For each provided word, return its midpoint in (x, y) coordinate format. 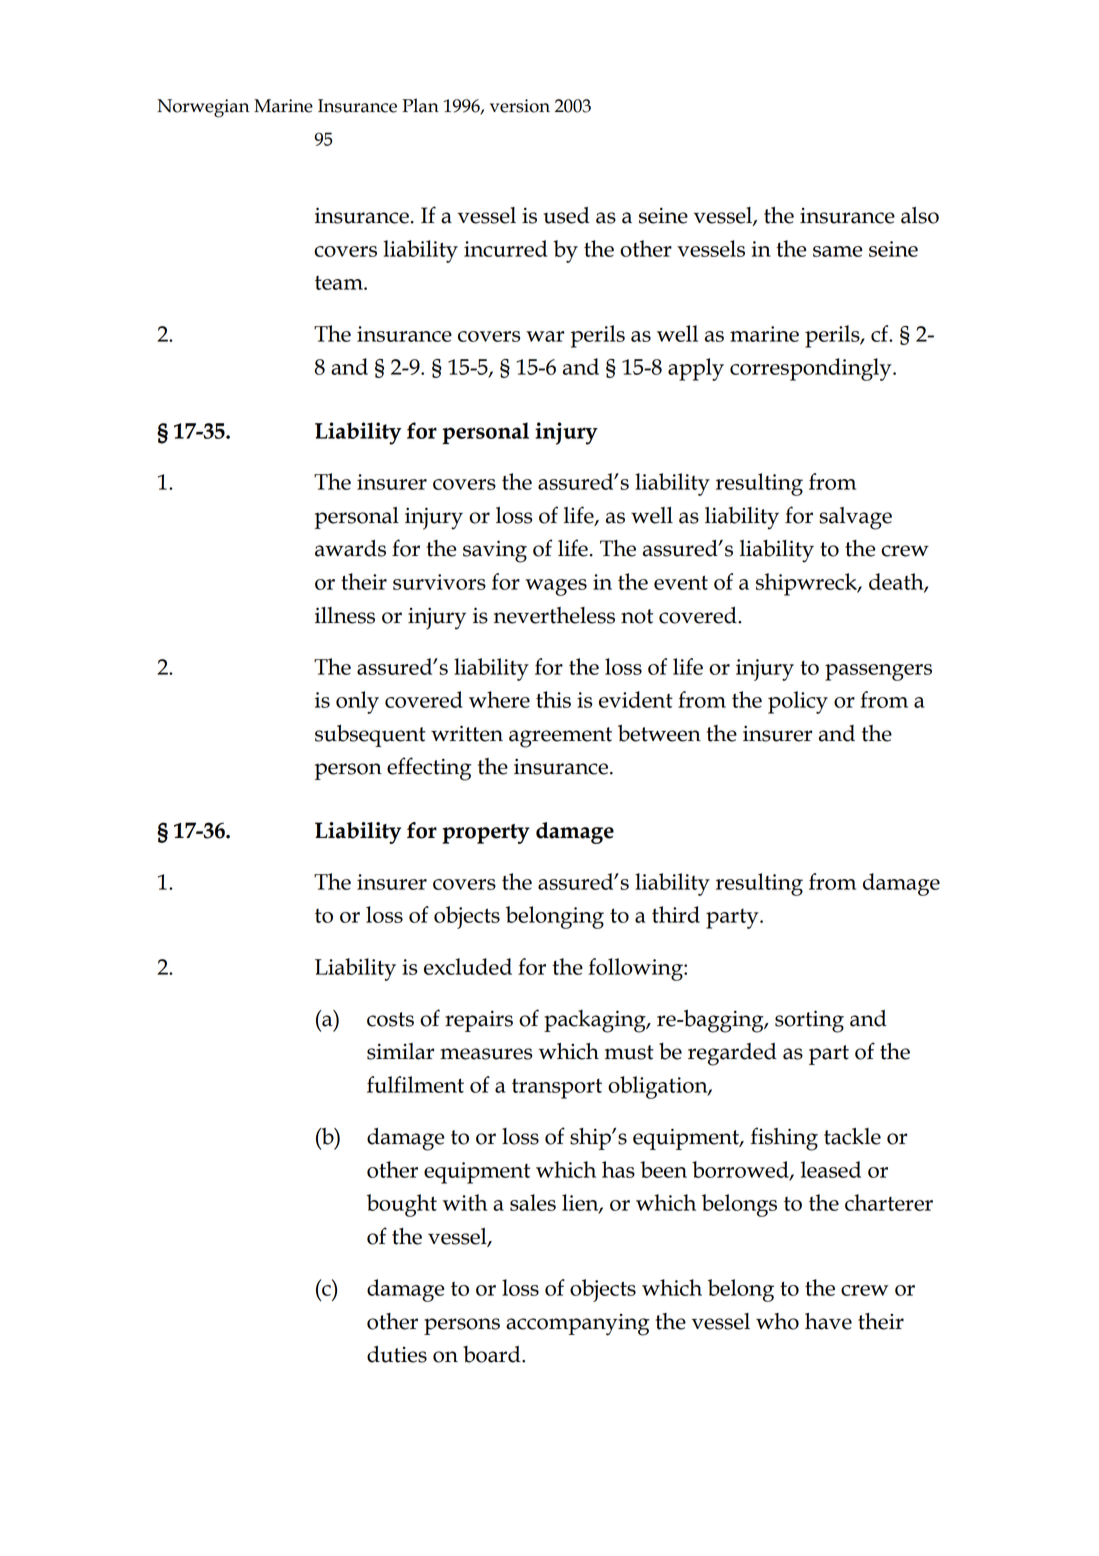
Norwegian (203, 108)
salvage (855, 518)
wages (556, 587)
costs (390, 1019)
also (920, 215)
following (636, 969)
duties (397, 1354)
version (520, 106)
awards (350, 548)
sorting (809, 1021)
